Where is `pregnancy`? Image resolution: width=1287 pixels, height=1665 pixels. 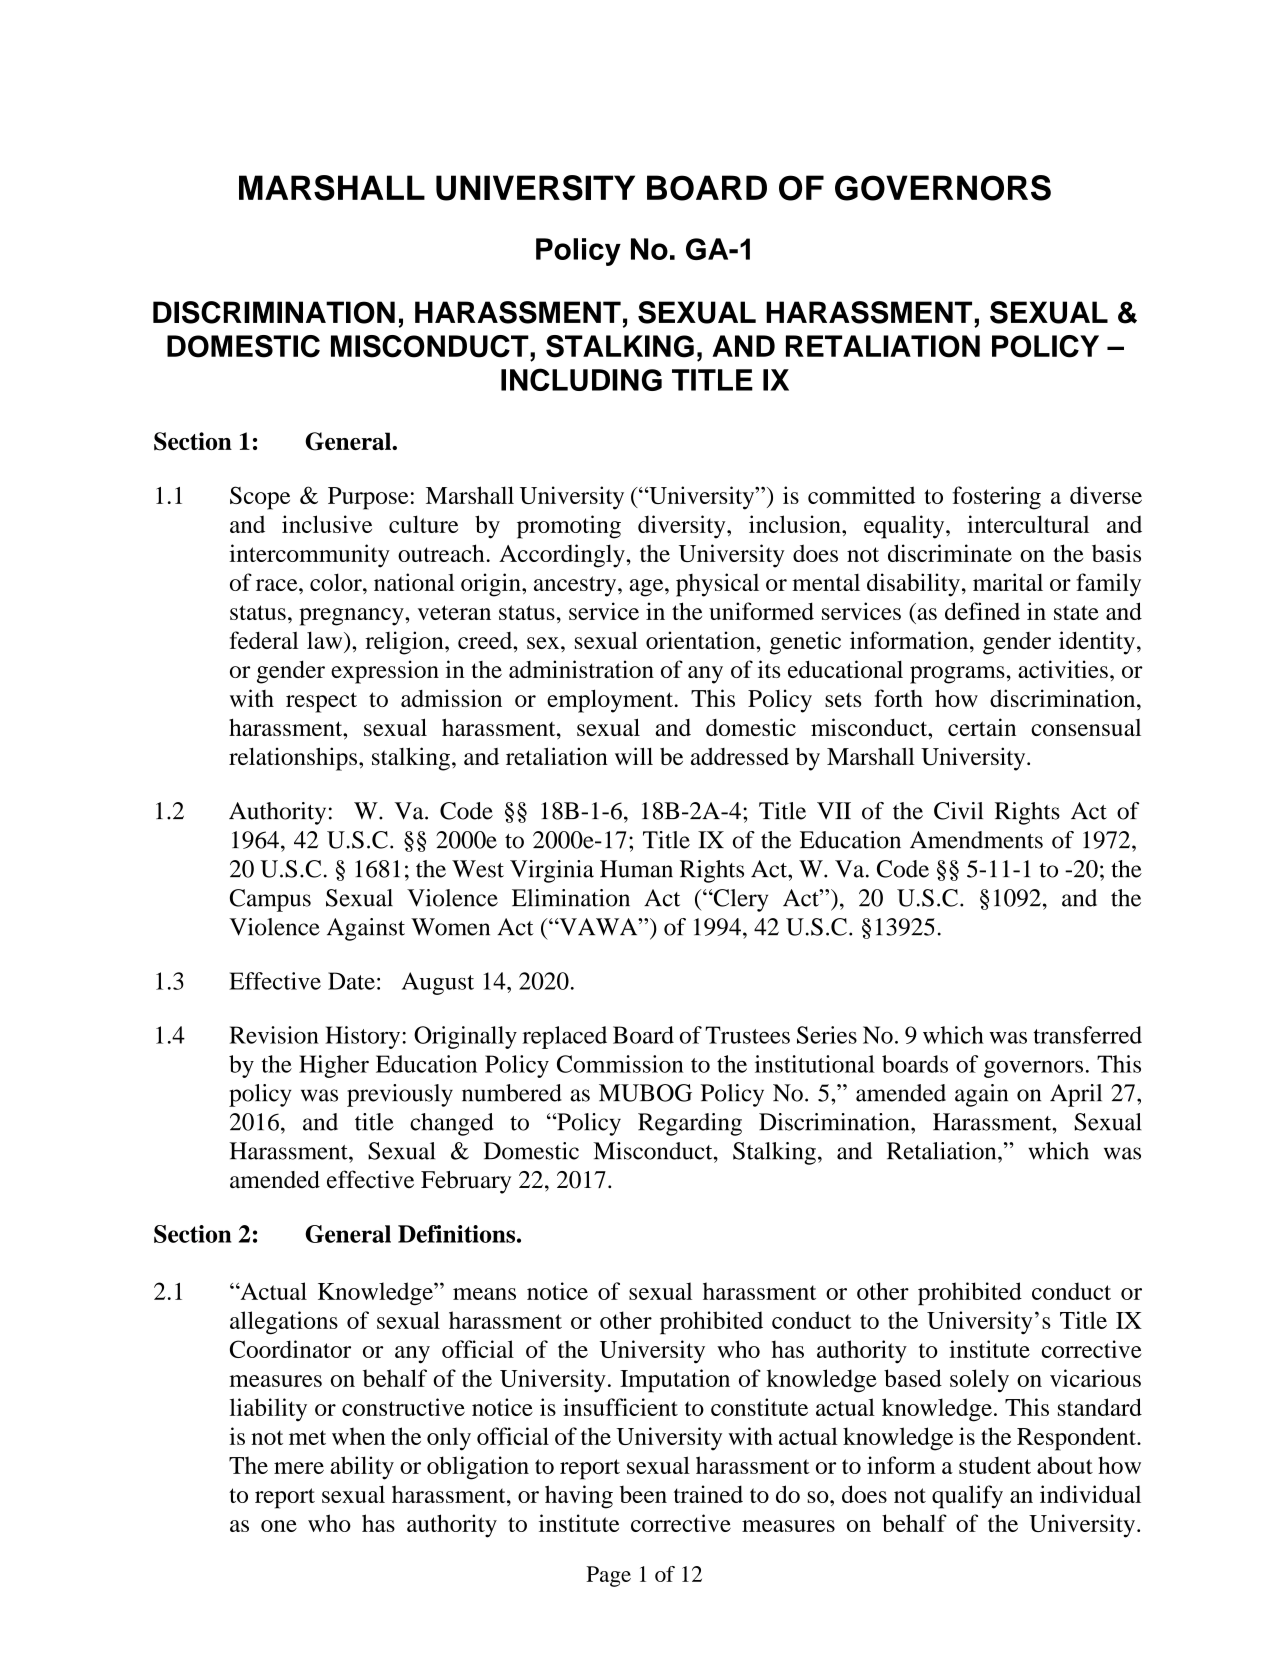
pregnancy is located at coordinates (352, 617).
